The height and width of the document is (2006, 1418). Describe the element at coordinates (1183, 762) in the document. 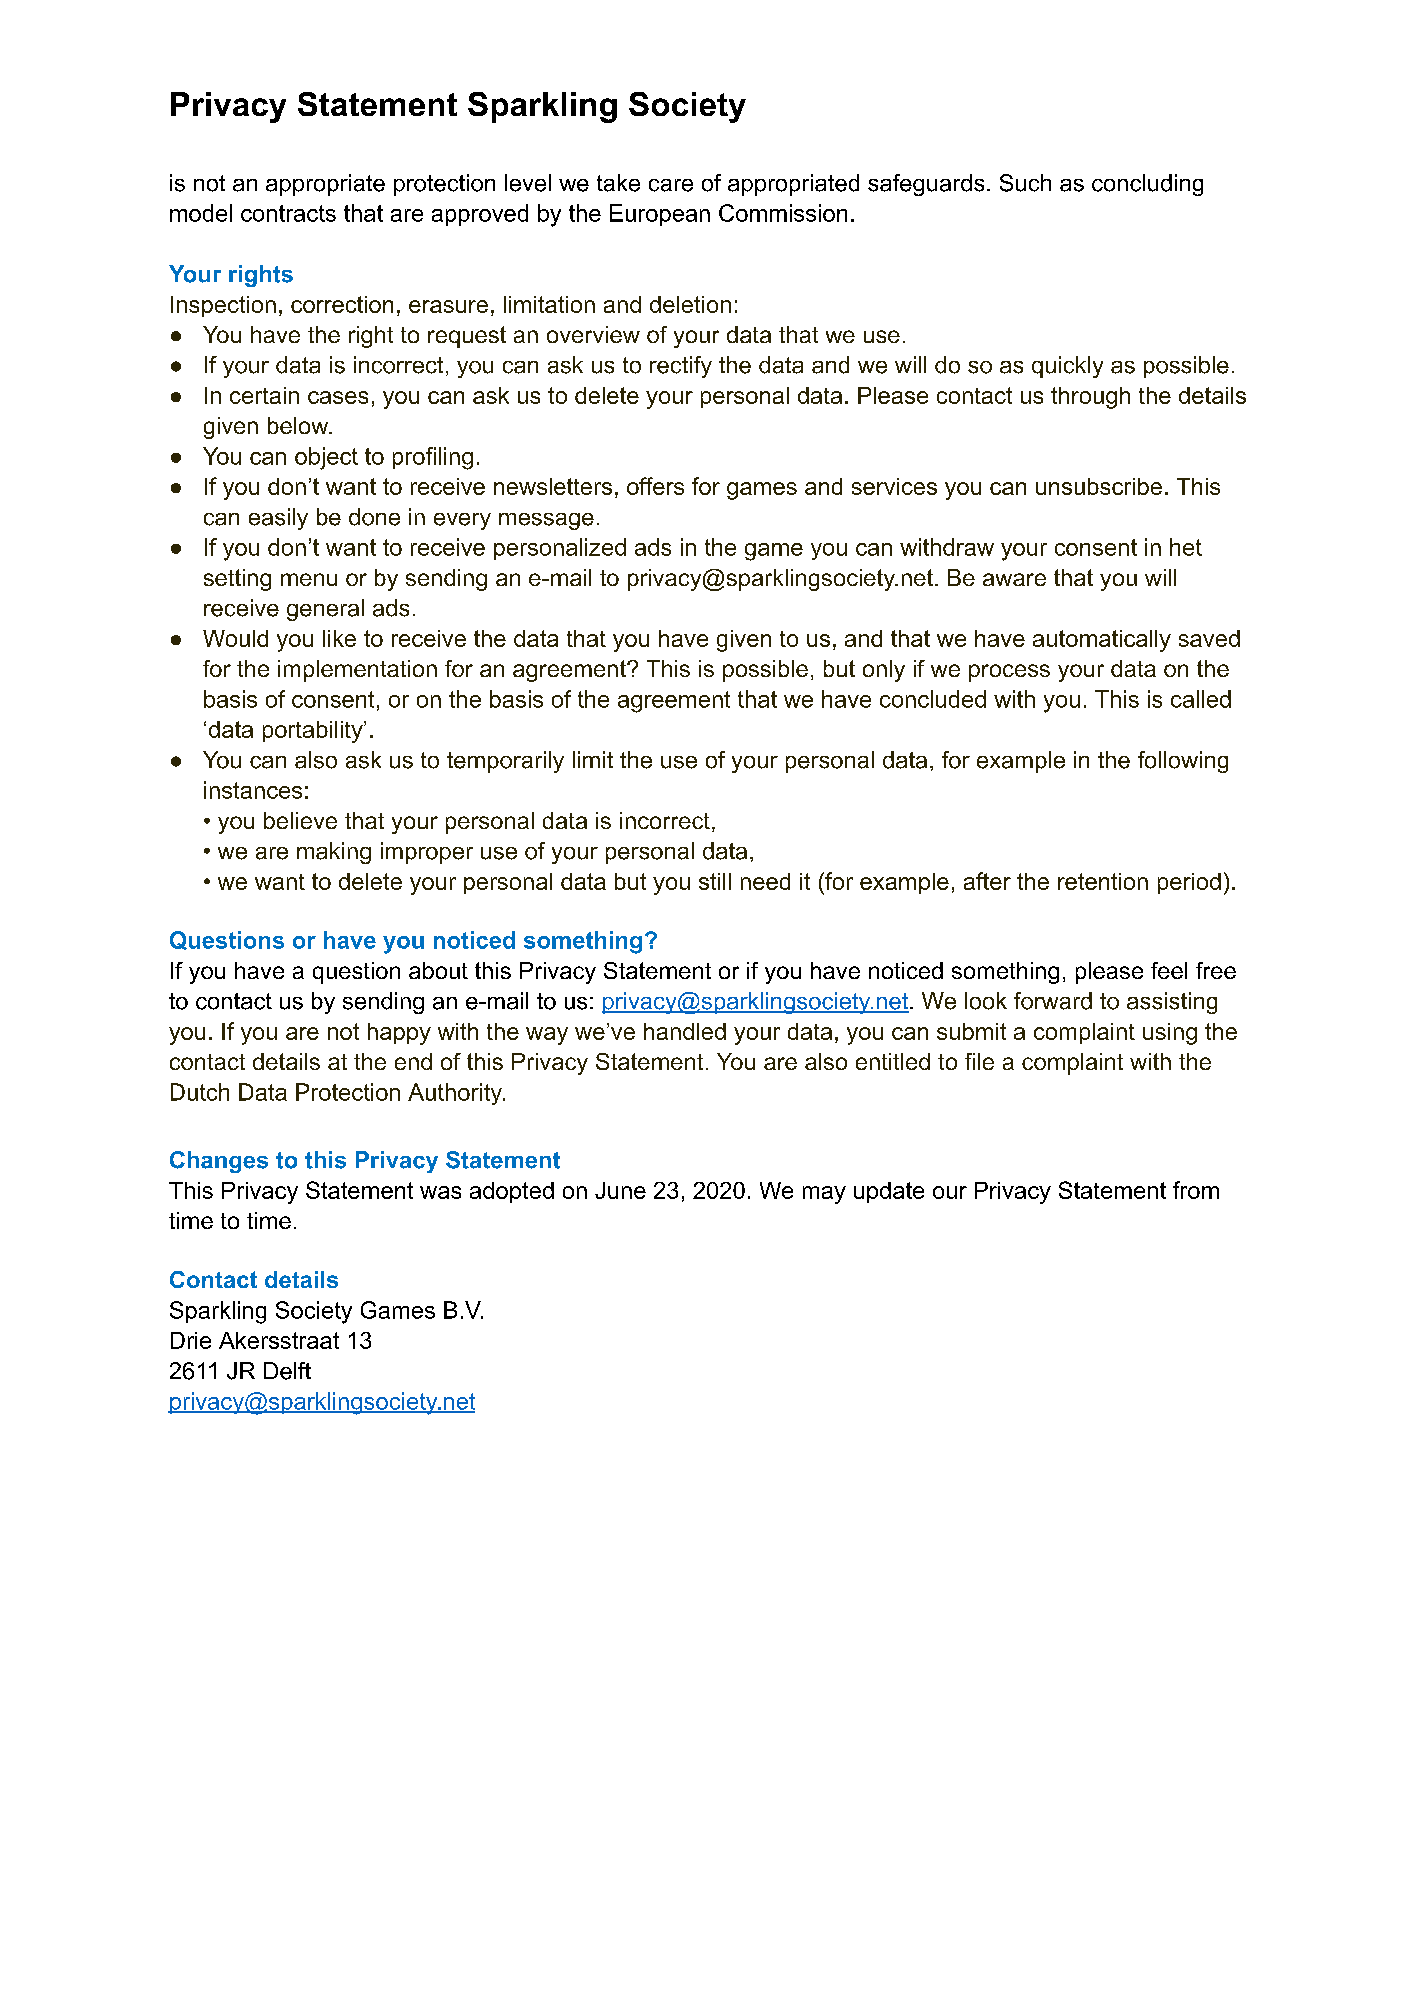

I see `following` at that location.
